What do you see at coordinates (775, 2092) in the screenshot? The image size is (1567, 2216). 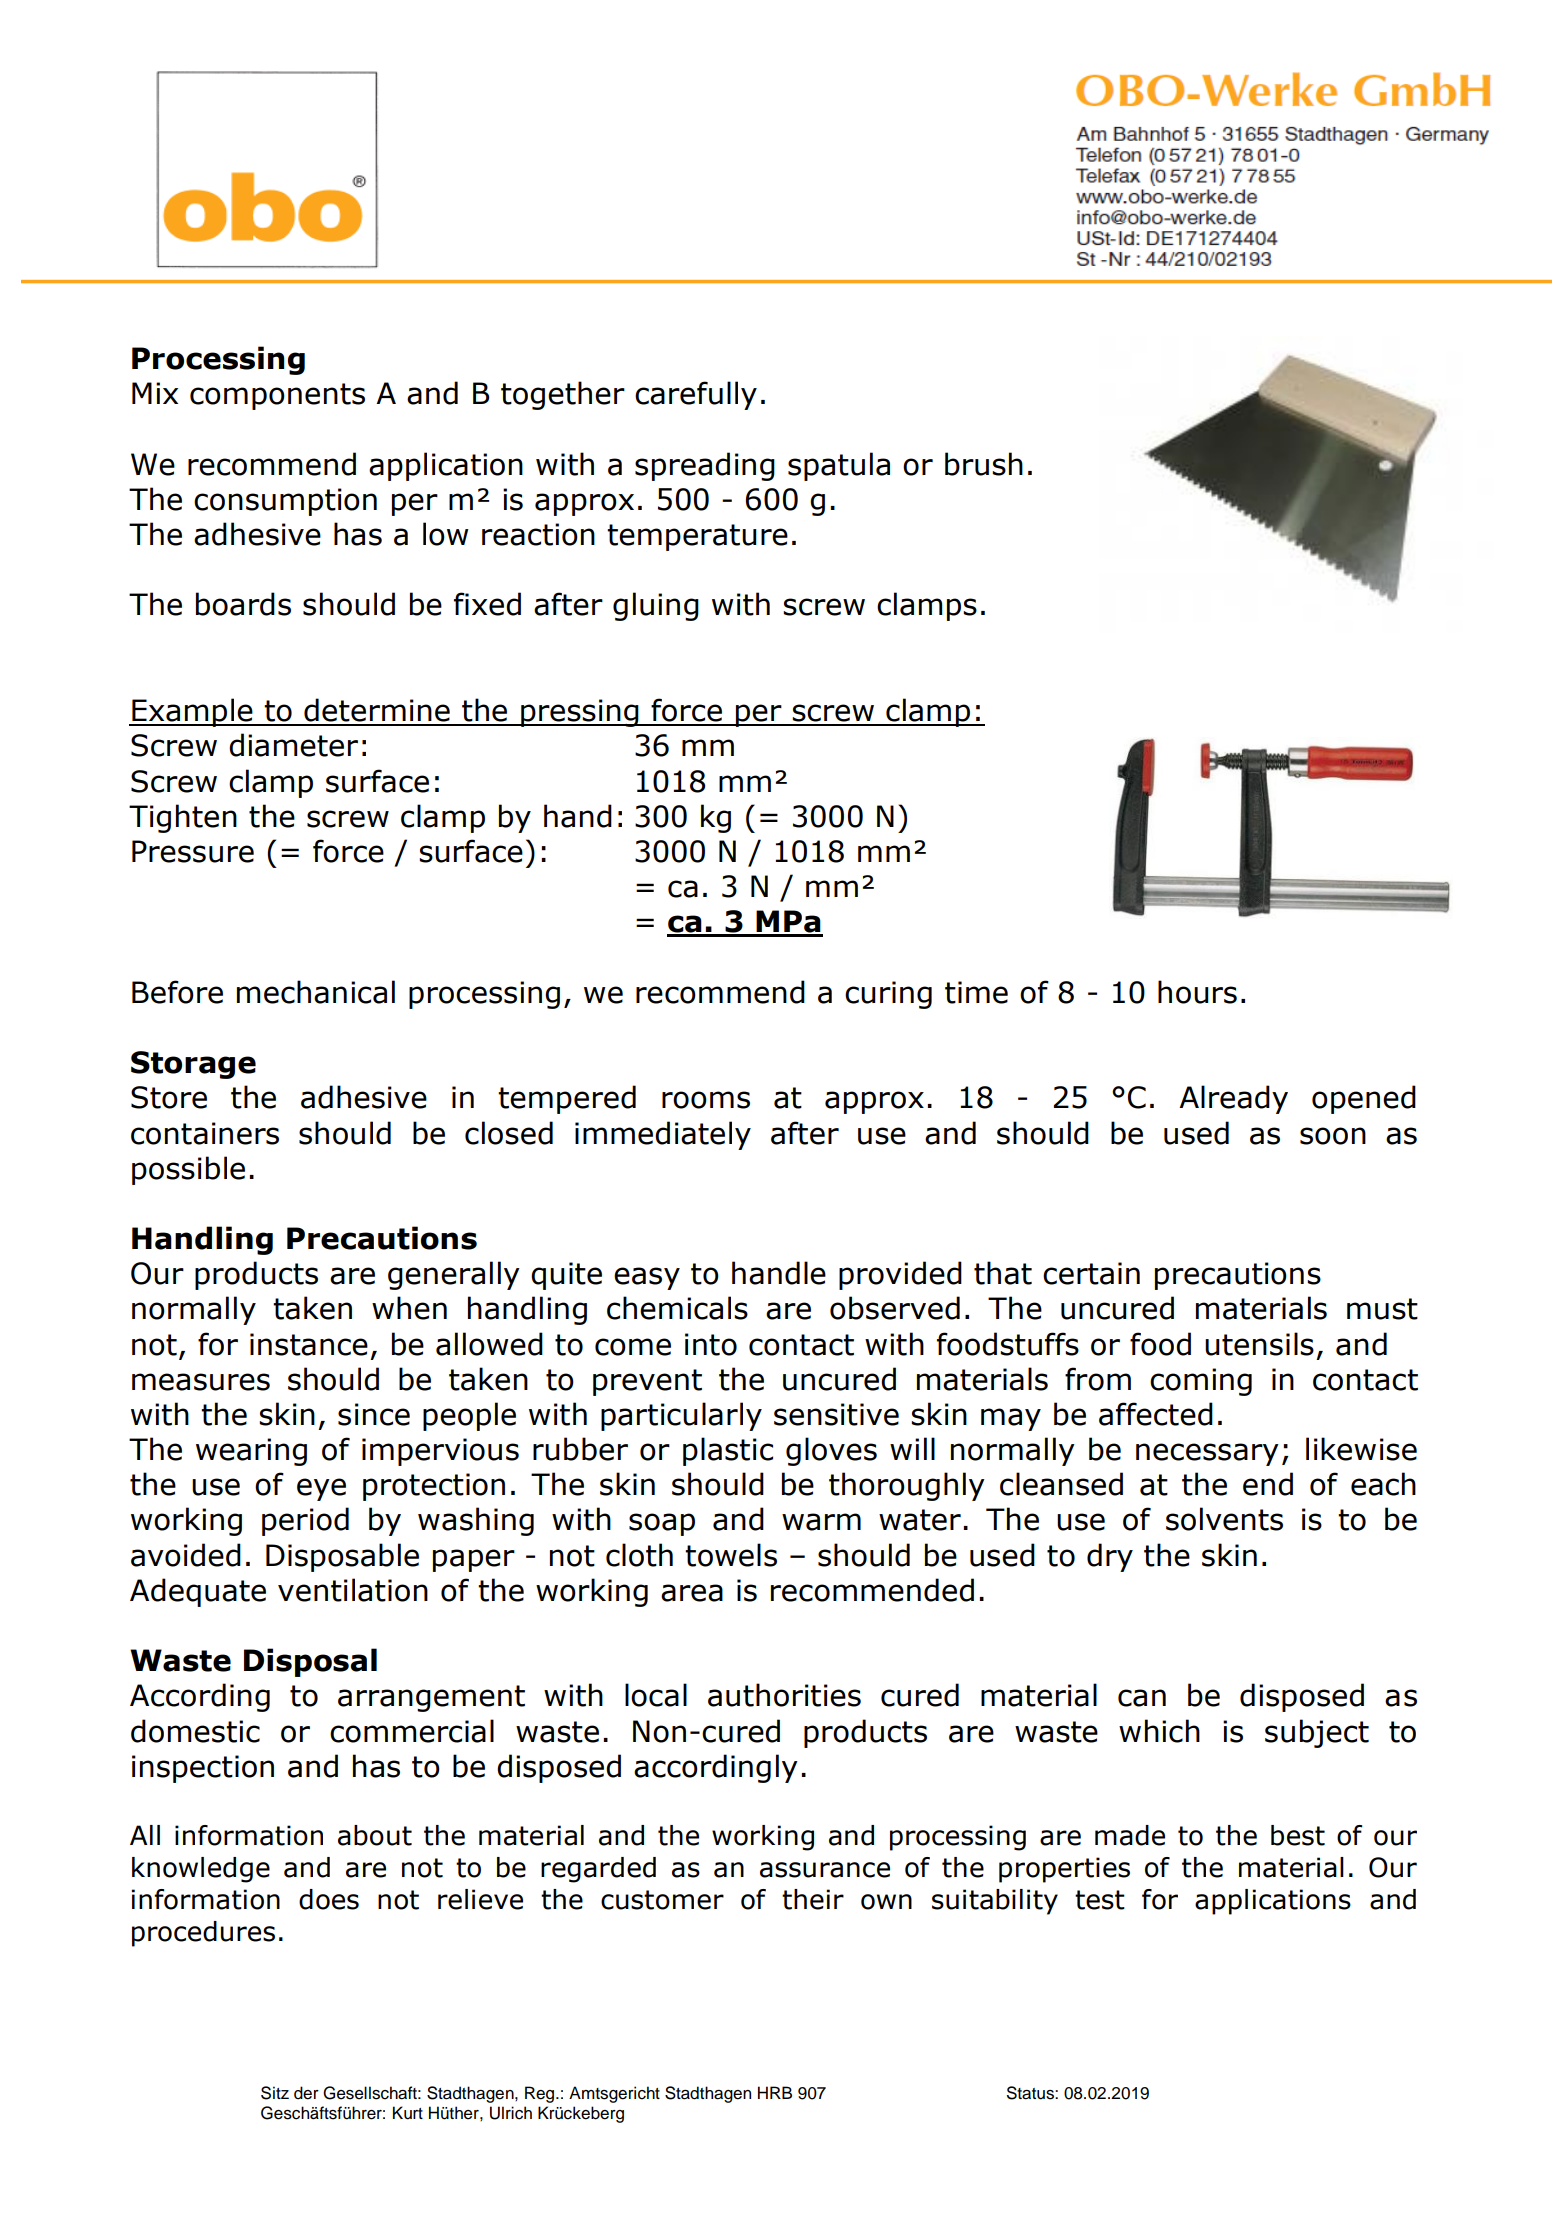 I see `HRB` at bounding box center [775, 2092].
